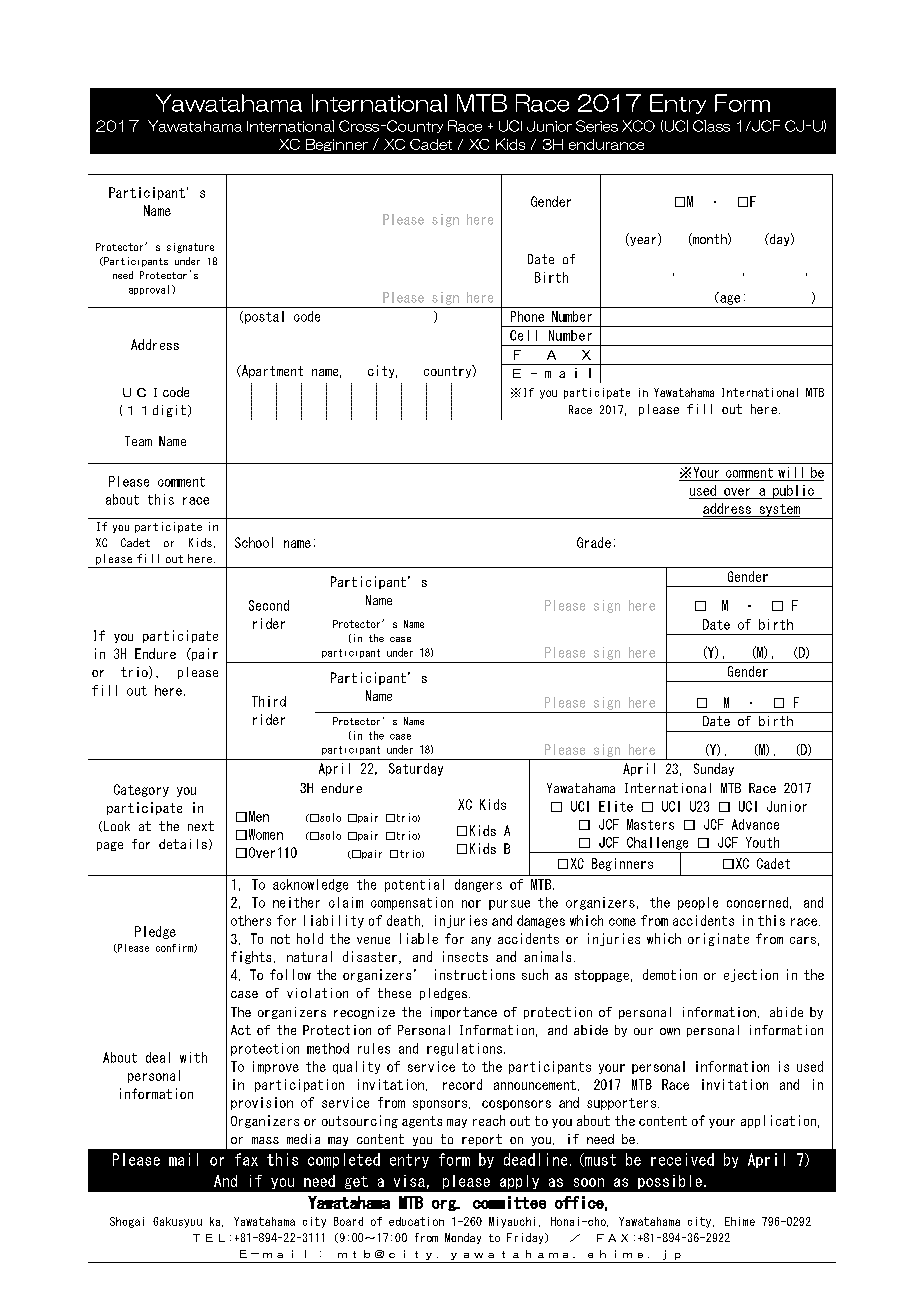 The height and width of the screenshot is (1308, 924). Describe the element at coordinates (793, 492) in the screenshot. I see `public` at that location.
